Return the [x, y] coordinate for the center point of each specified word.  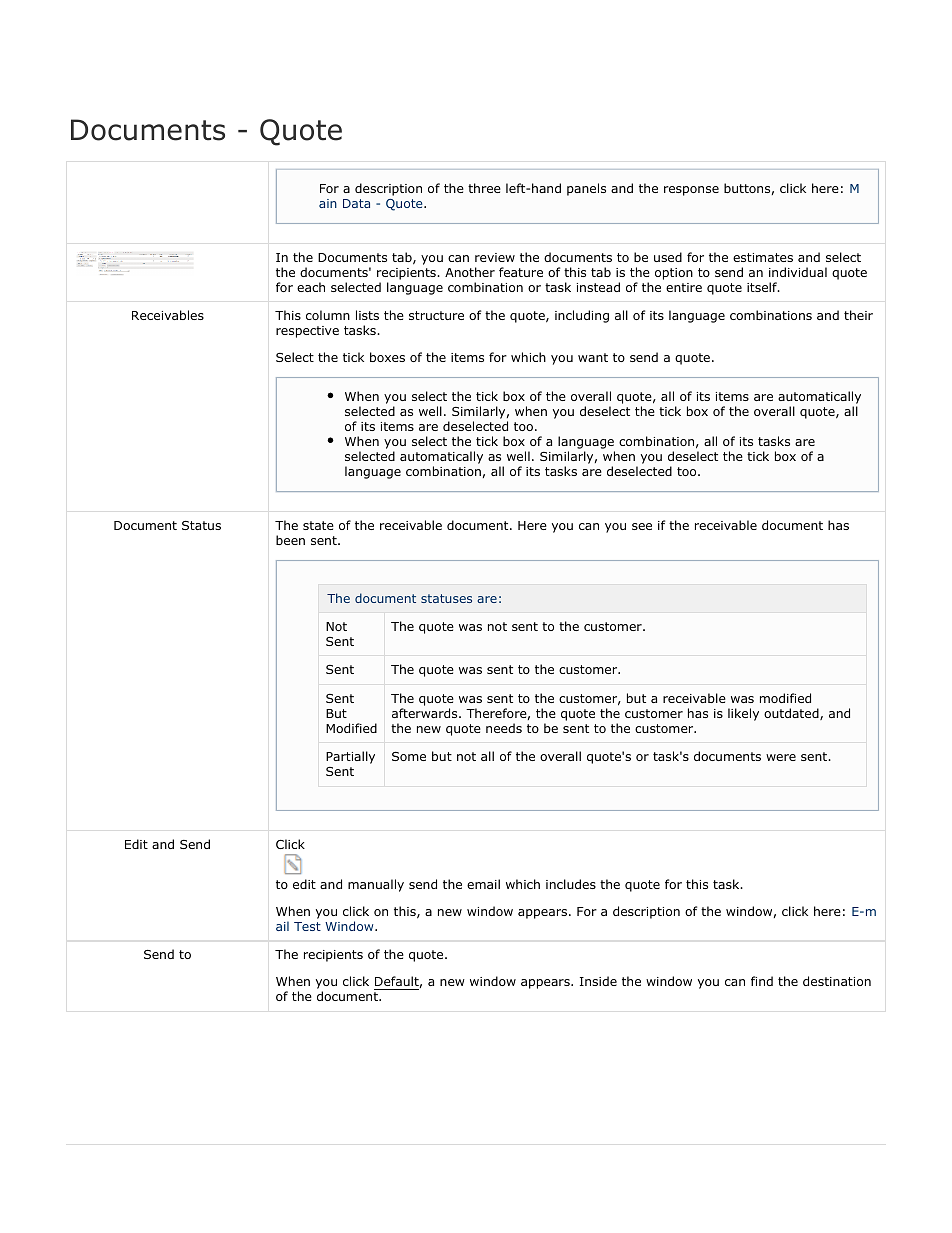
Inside [598, 981]
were [781, 757]
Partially [350, 757]
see [642, 526]
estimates [763, 257]
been [290, 540]
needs [504, 728]
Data [356, 203]
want [593, 357]
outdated [792, 714]
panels [586, 189]
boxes [387, 357]
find [762, 981]
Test [307, 926]
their [858, 315]
